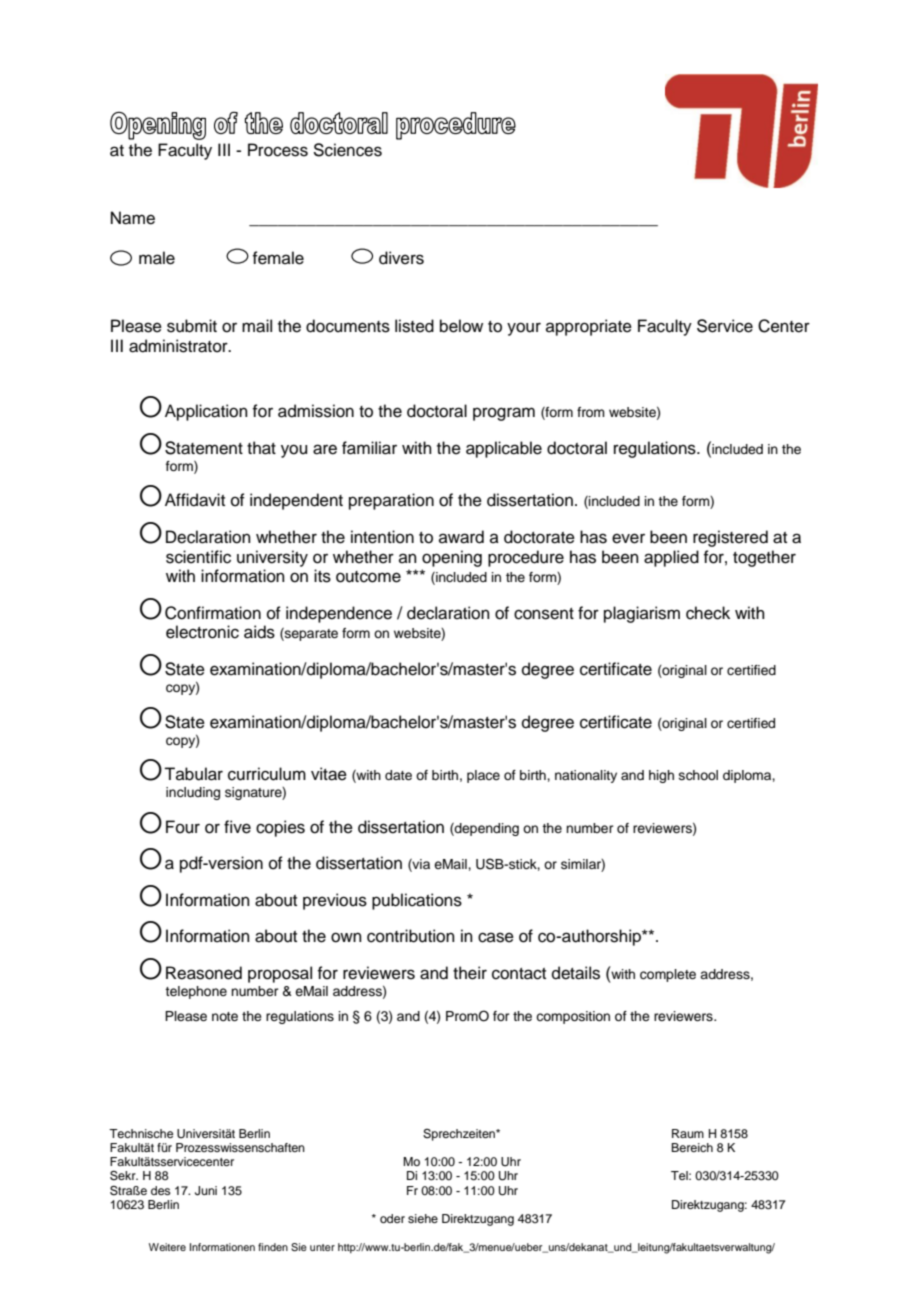 The width and height of the document is (924, 1308). What do you see at coordinates (278, 150) in the document?
I see `Process` at bounding box center [278, 150].
